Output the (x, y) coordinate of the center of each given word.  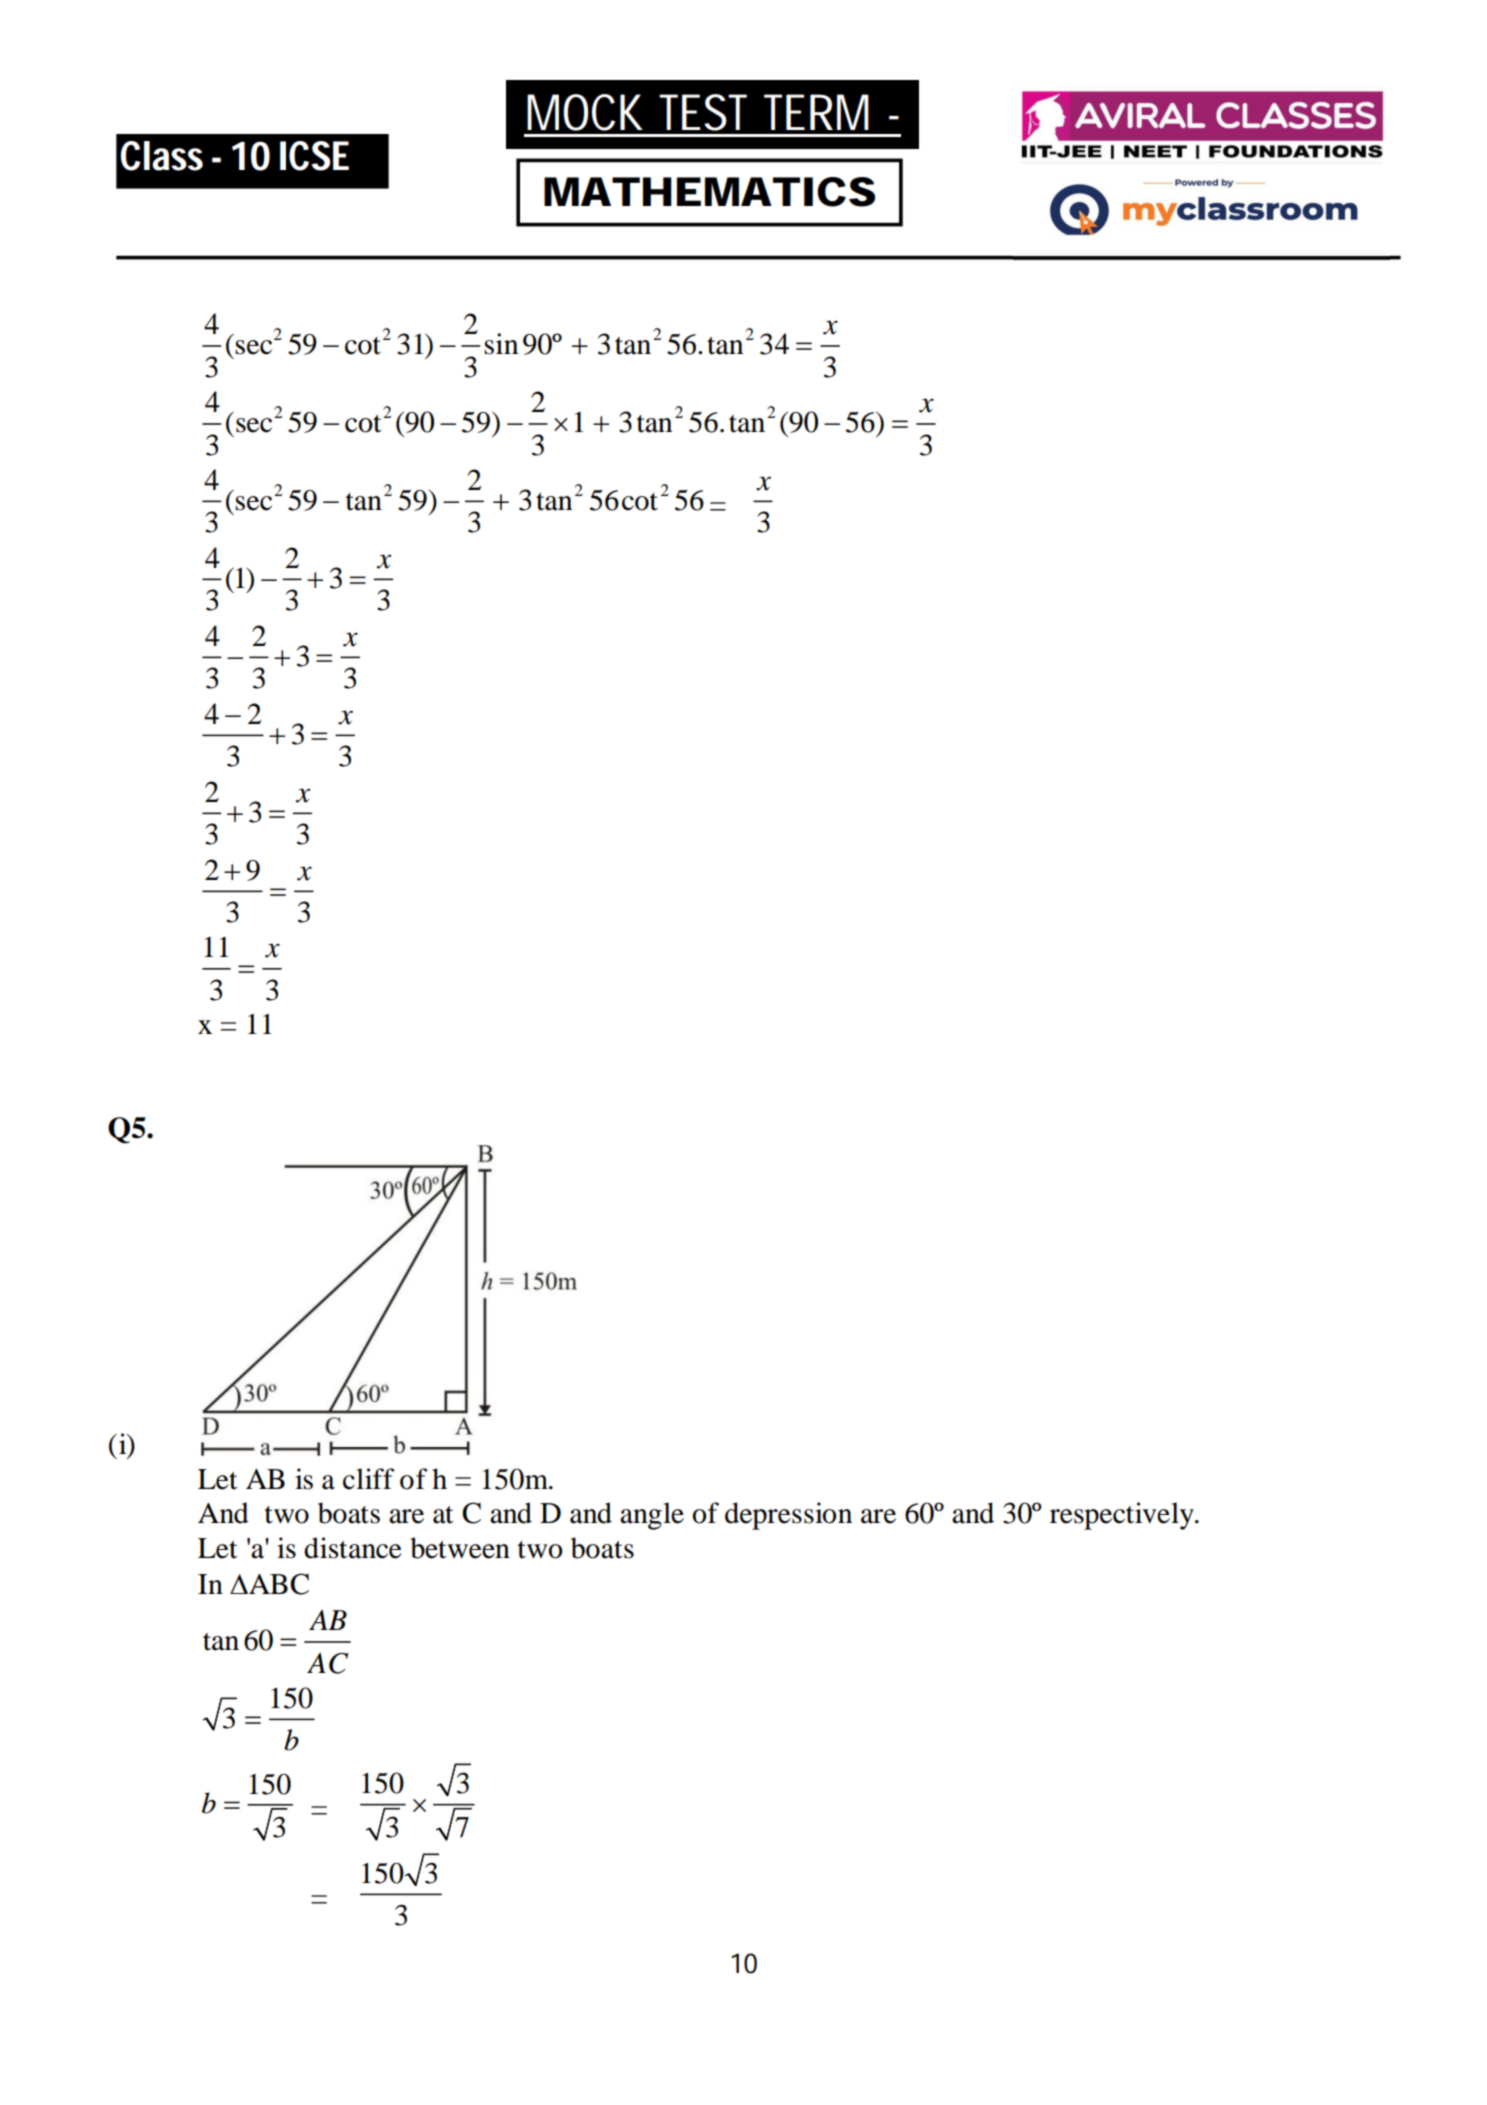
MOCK (585, 112)
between (460, 1548)
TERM (816, 112)
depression (788, 1516)
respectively (1123, 1516)
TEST (703, 112)
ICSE (314, 156)
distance (353, 1548)
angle (652, 1516)
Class (161, 156)
